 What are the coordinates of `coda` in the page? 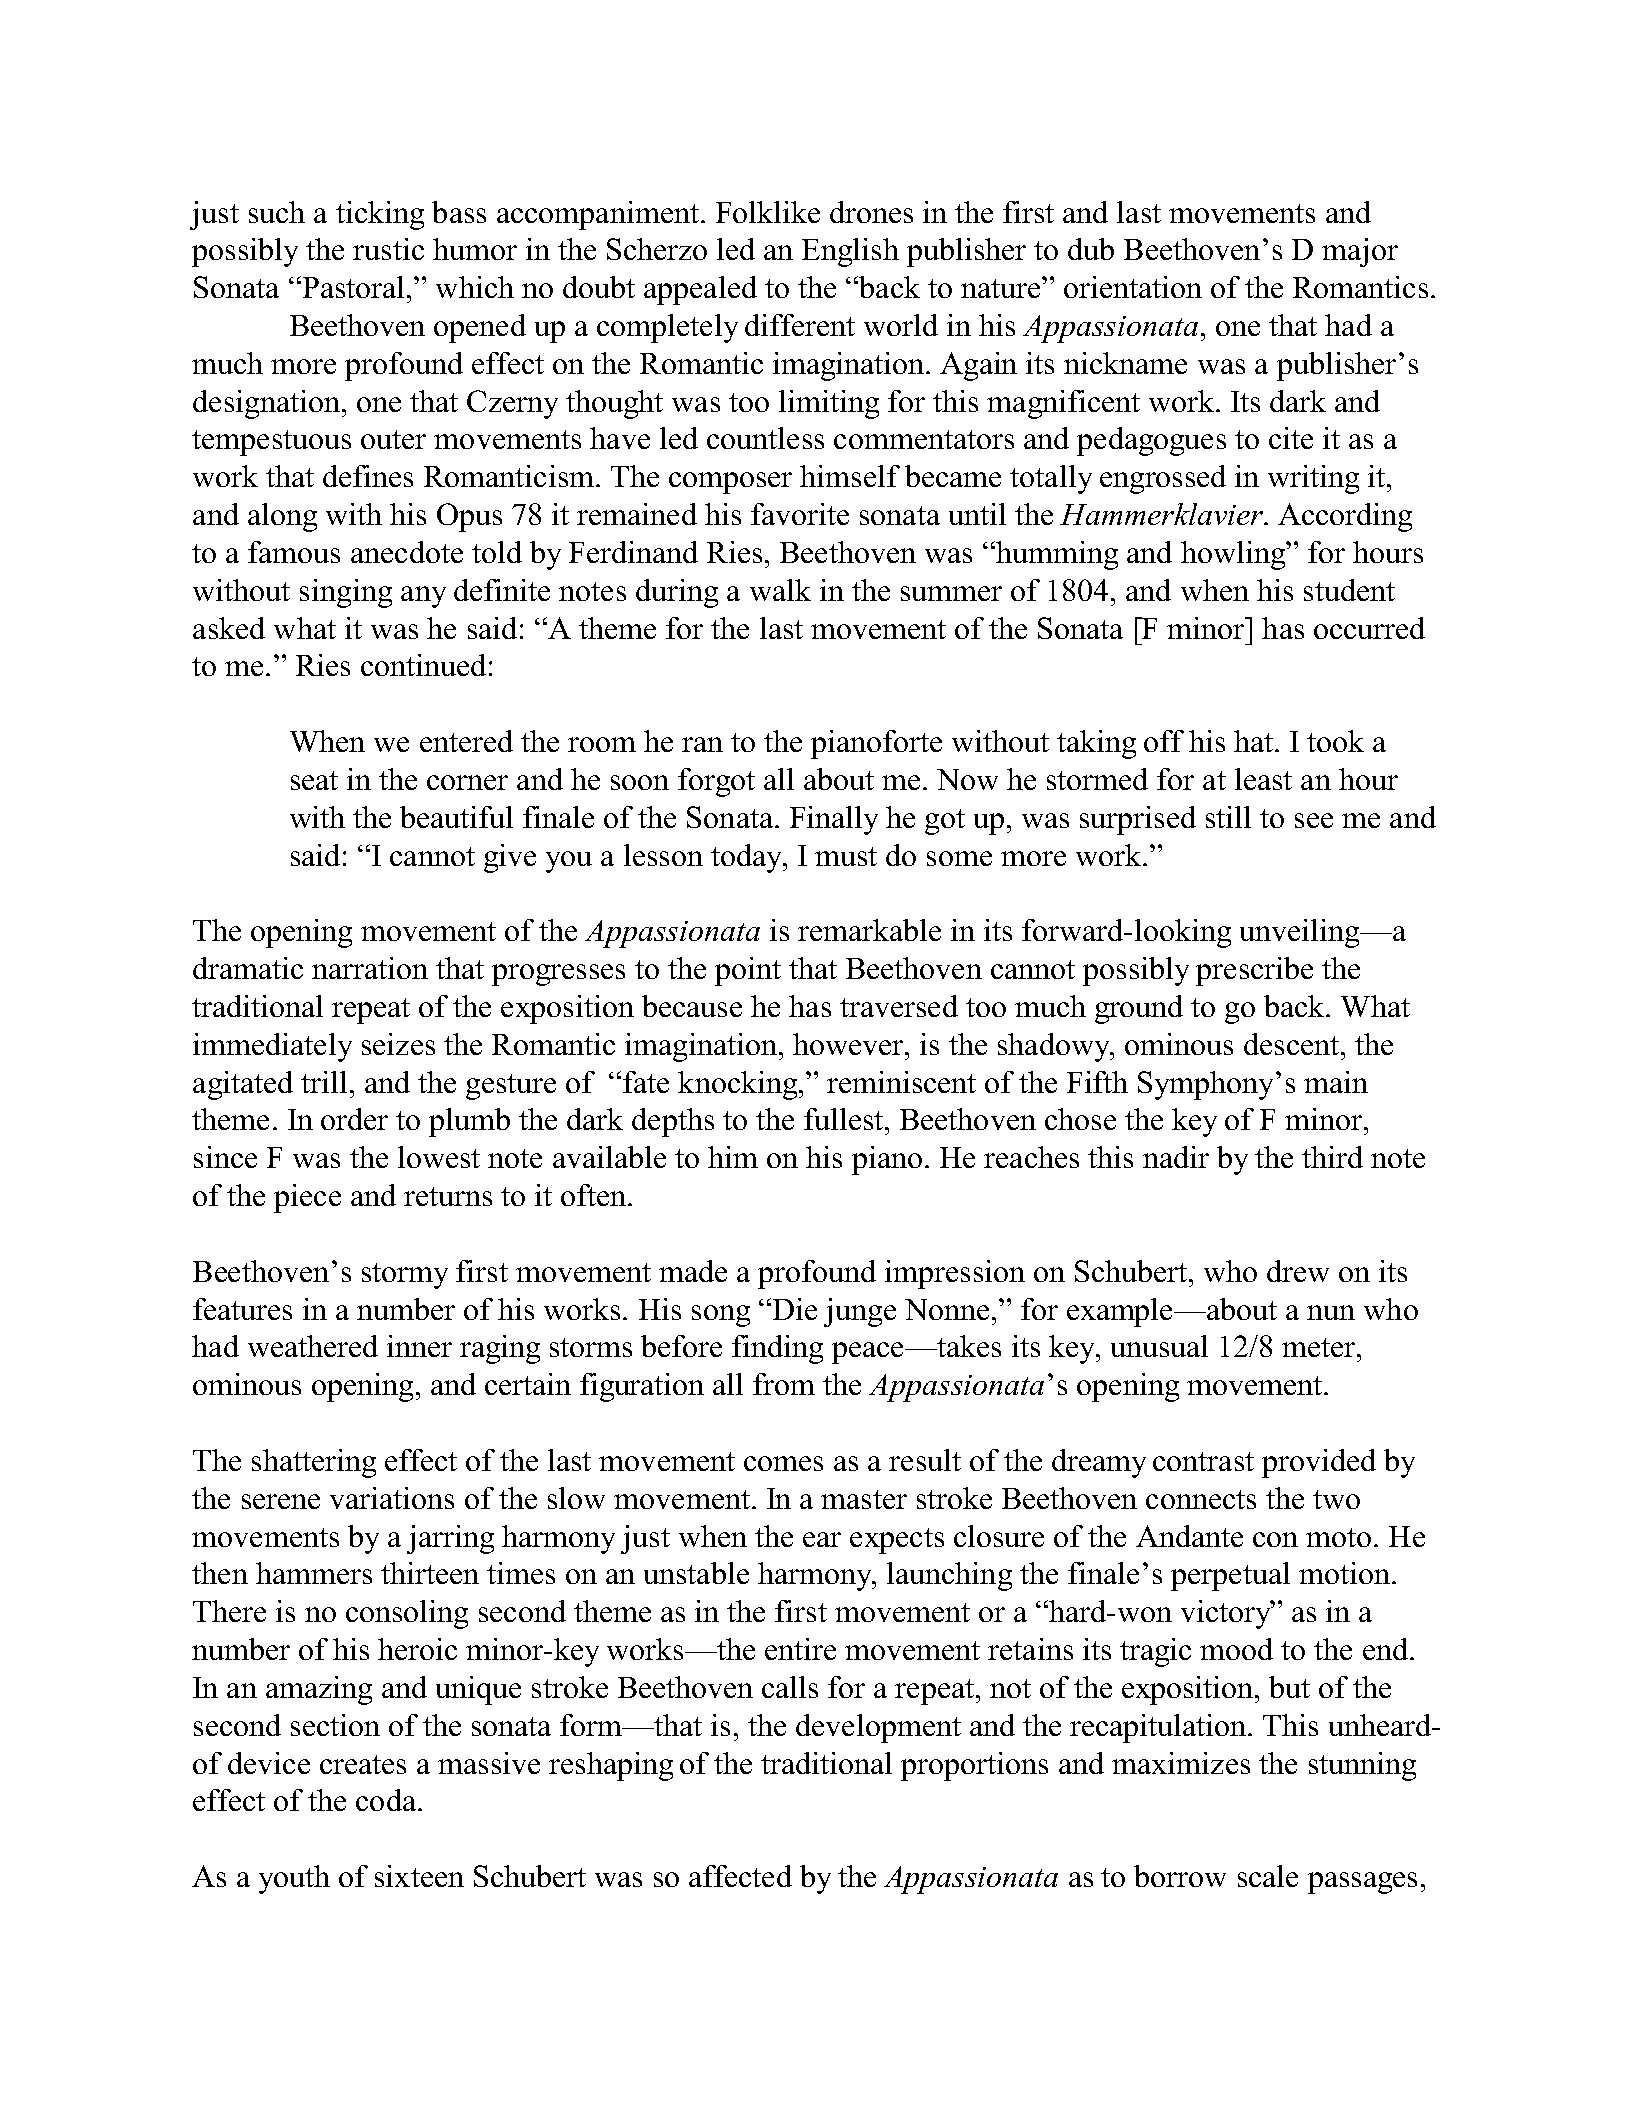 It's located at (386, 1800).
